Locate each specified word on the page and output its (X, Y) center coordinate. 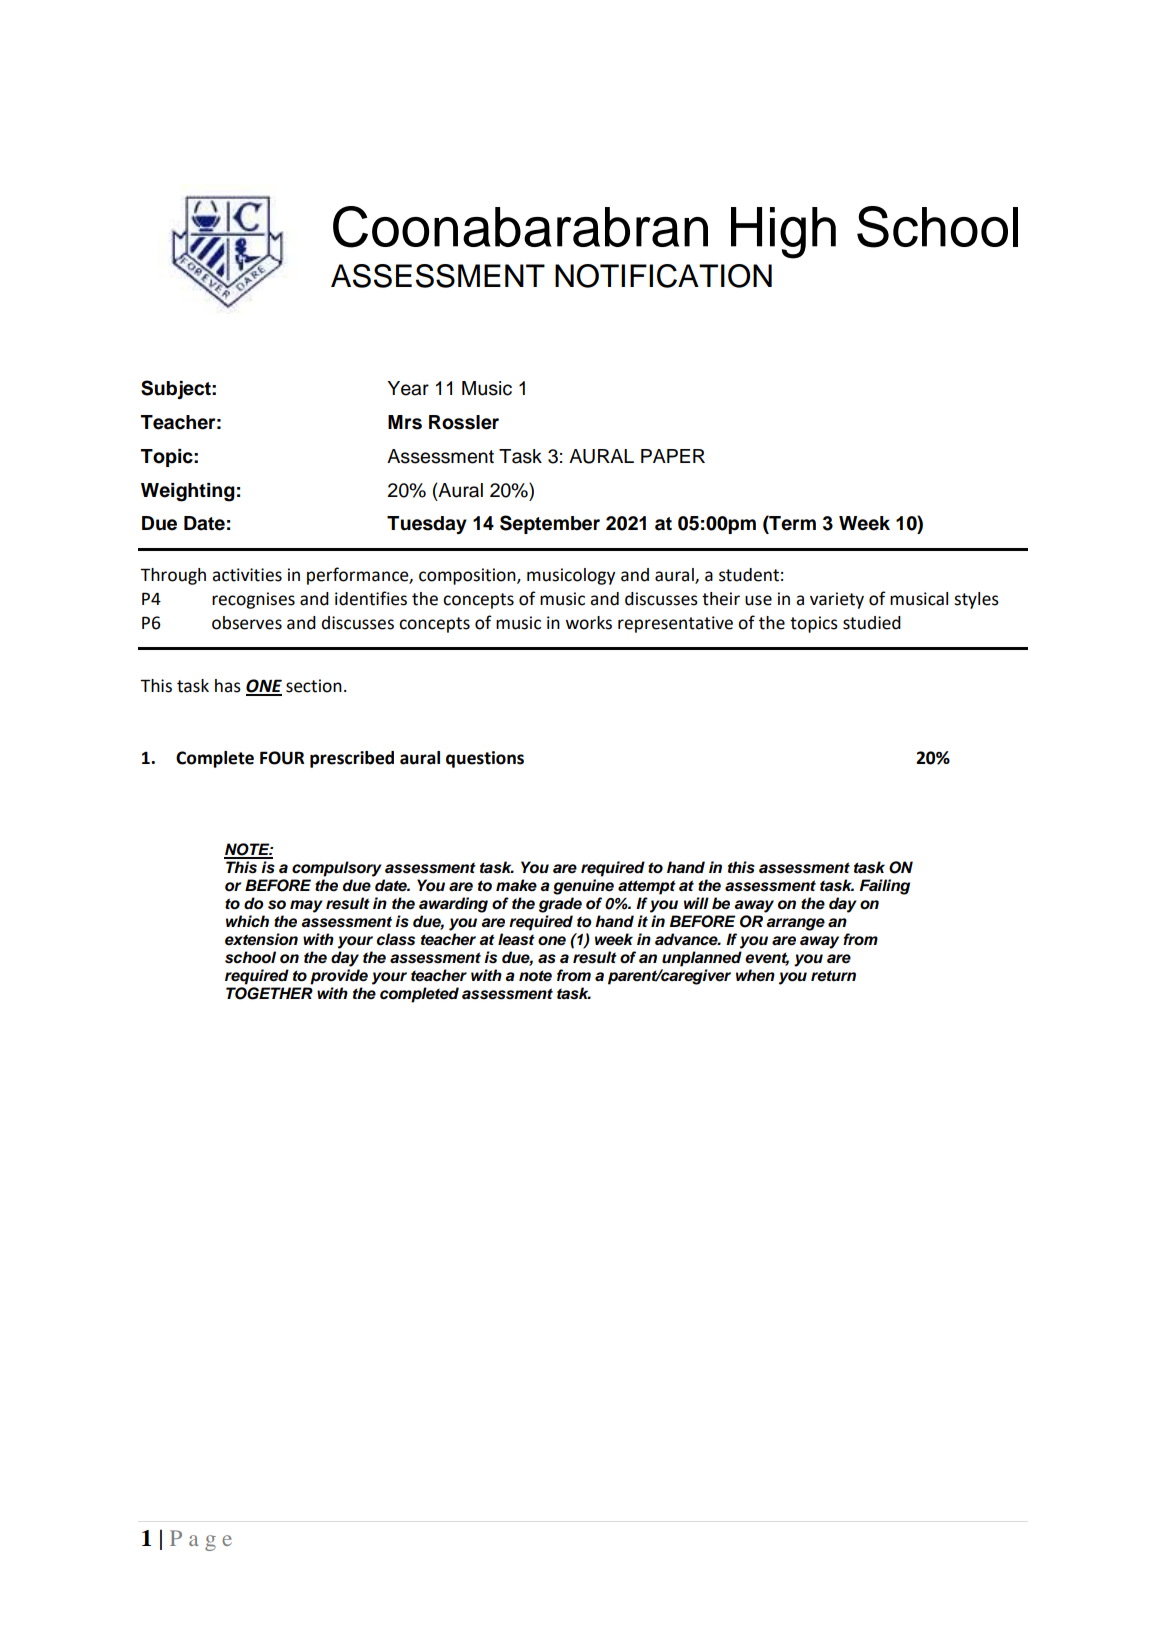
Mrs (405, 422)
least (516, 939)
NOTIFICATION (663, 276)
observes (247, 623)
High (783, 233)
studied (872, 623)
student (749, 575)
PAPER (673, 456)
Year (408, 388)
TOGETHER (269, 993)
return (833, 976)
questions (485, 759)
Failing (885, 887)
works (588, 623)
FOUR (282, 758)
